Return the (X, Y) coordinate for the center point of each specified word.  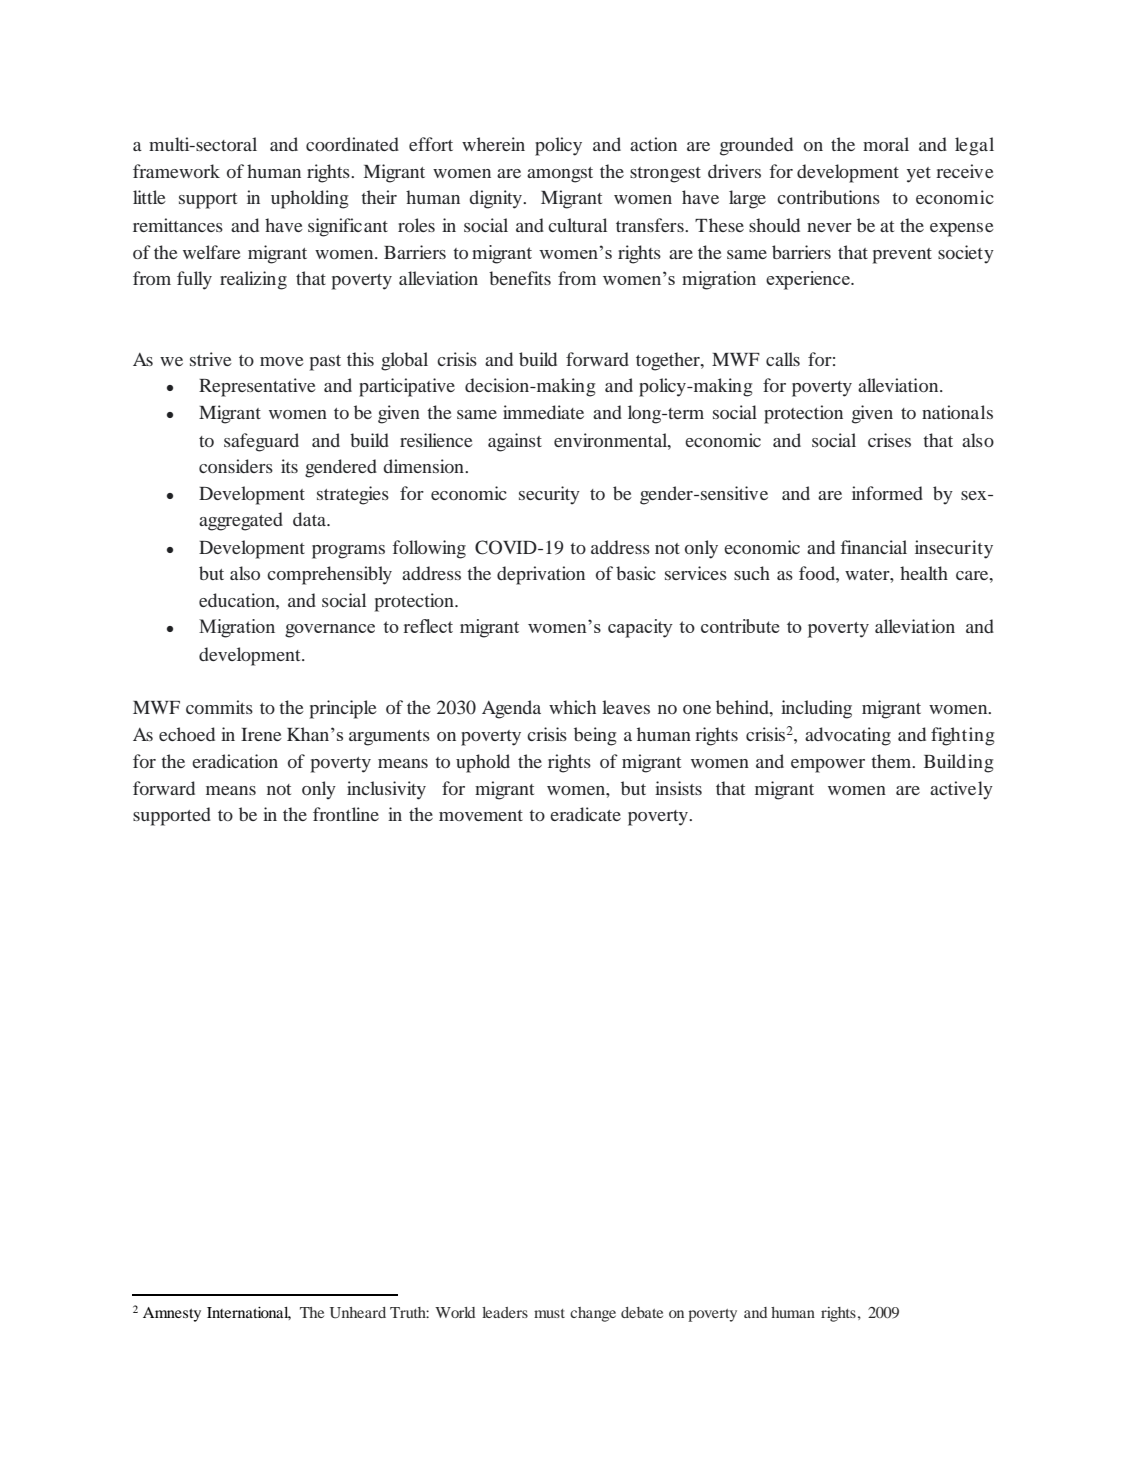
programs (348, 552)
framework (176, 171)
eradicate (585, 814)
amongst (560, 175)
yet (919, 175)
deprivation (541, 575)
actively (961, 790)
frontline (346, 814)
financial (873, 547)
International (249, 1313)
